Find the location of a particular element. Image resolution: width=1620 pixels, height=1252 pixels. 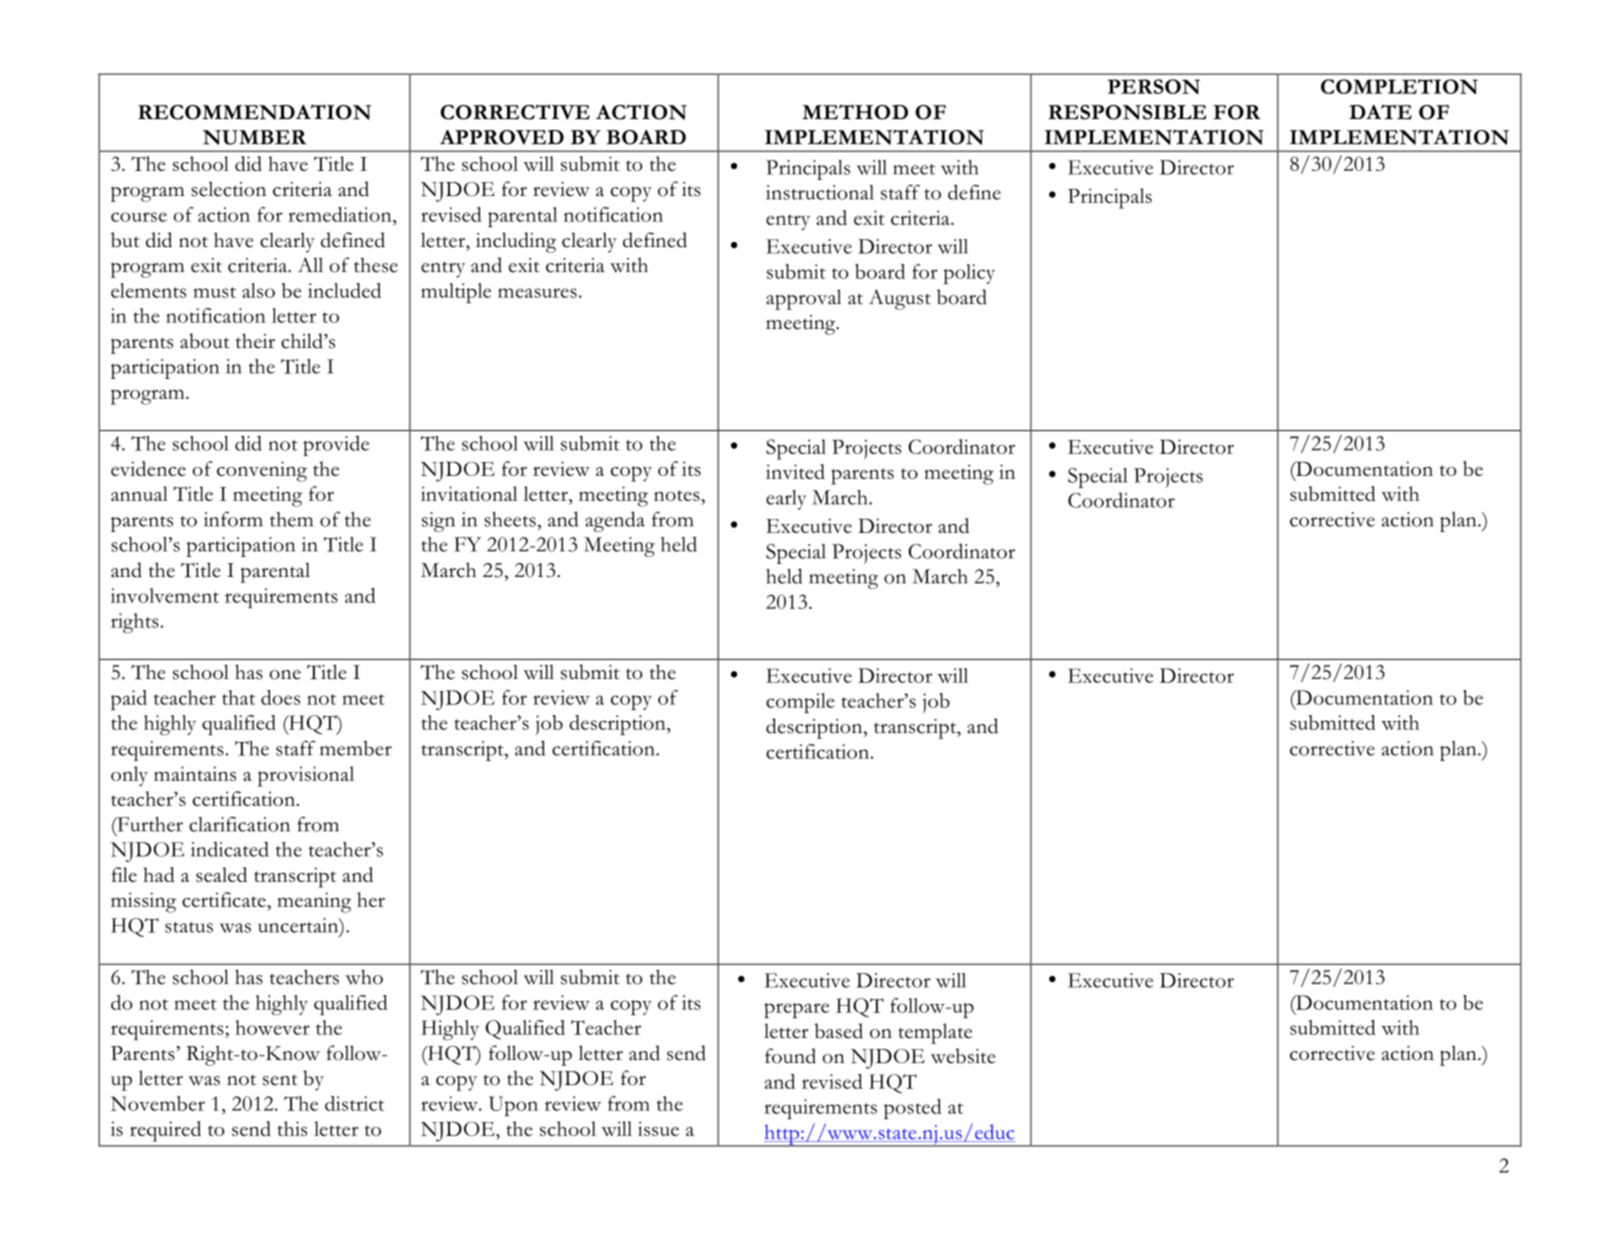

provisional is located at coordinates (306, 776).
